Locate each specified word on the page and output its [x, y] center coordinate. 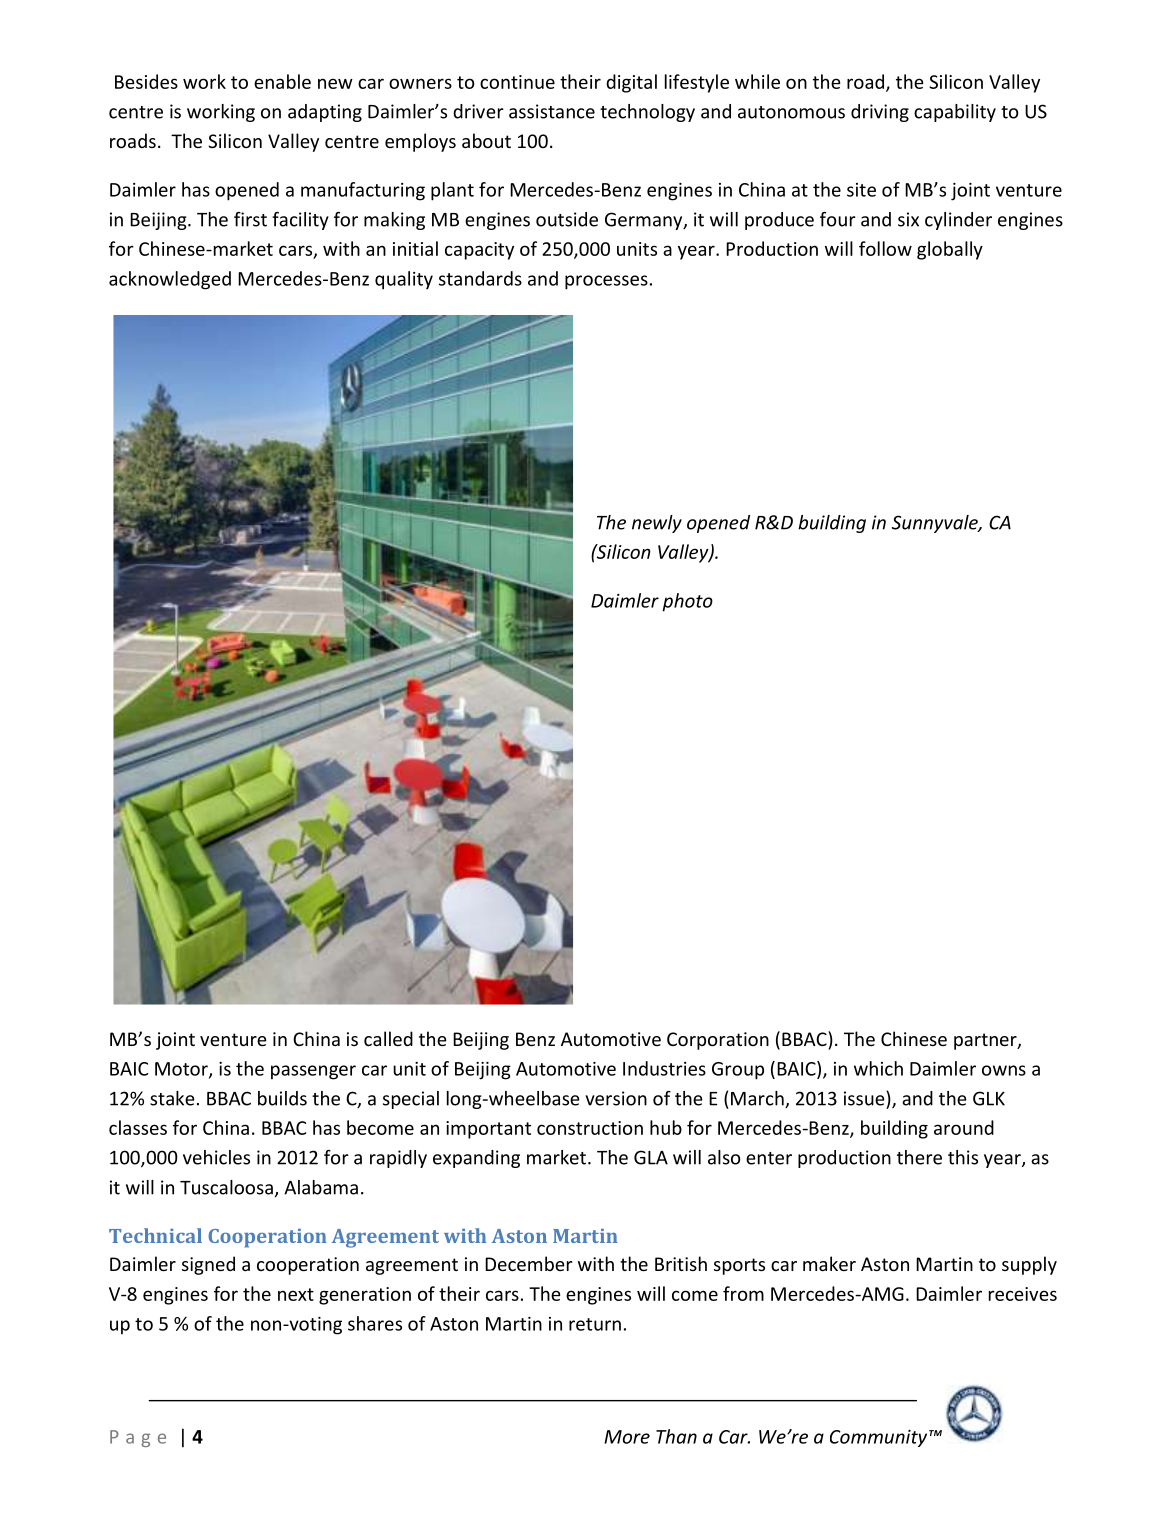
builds [282, 1098]
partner [986, 1041]
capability [955, 113]
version [616, 1098]
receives [1023, 1294]
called [388, 1038]
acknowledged [170, 280]
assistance [552, 111]
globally [950, 250]
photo [687, 602]
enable [282, 81]
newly [657, 524]
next [296, 1294]
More [627, 1437]
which [878, 1068]
